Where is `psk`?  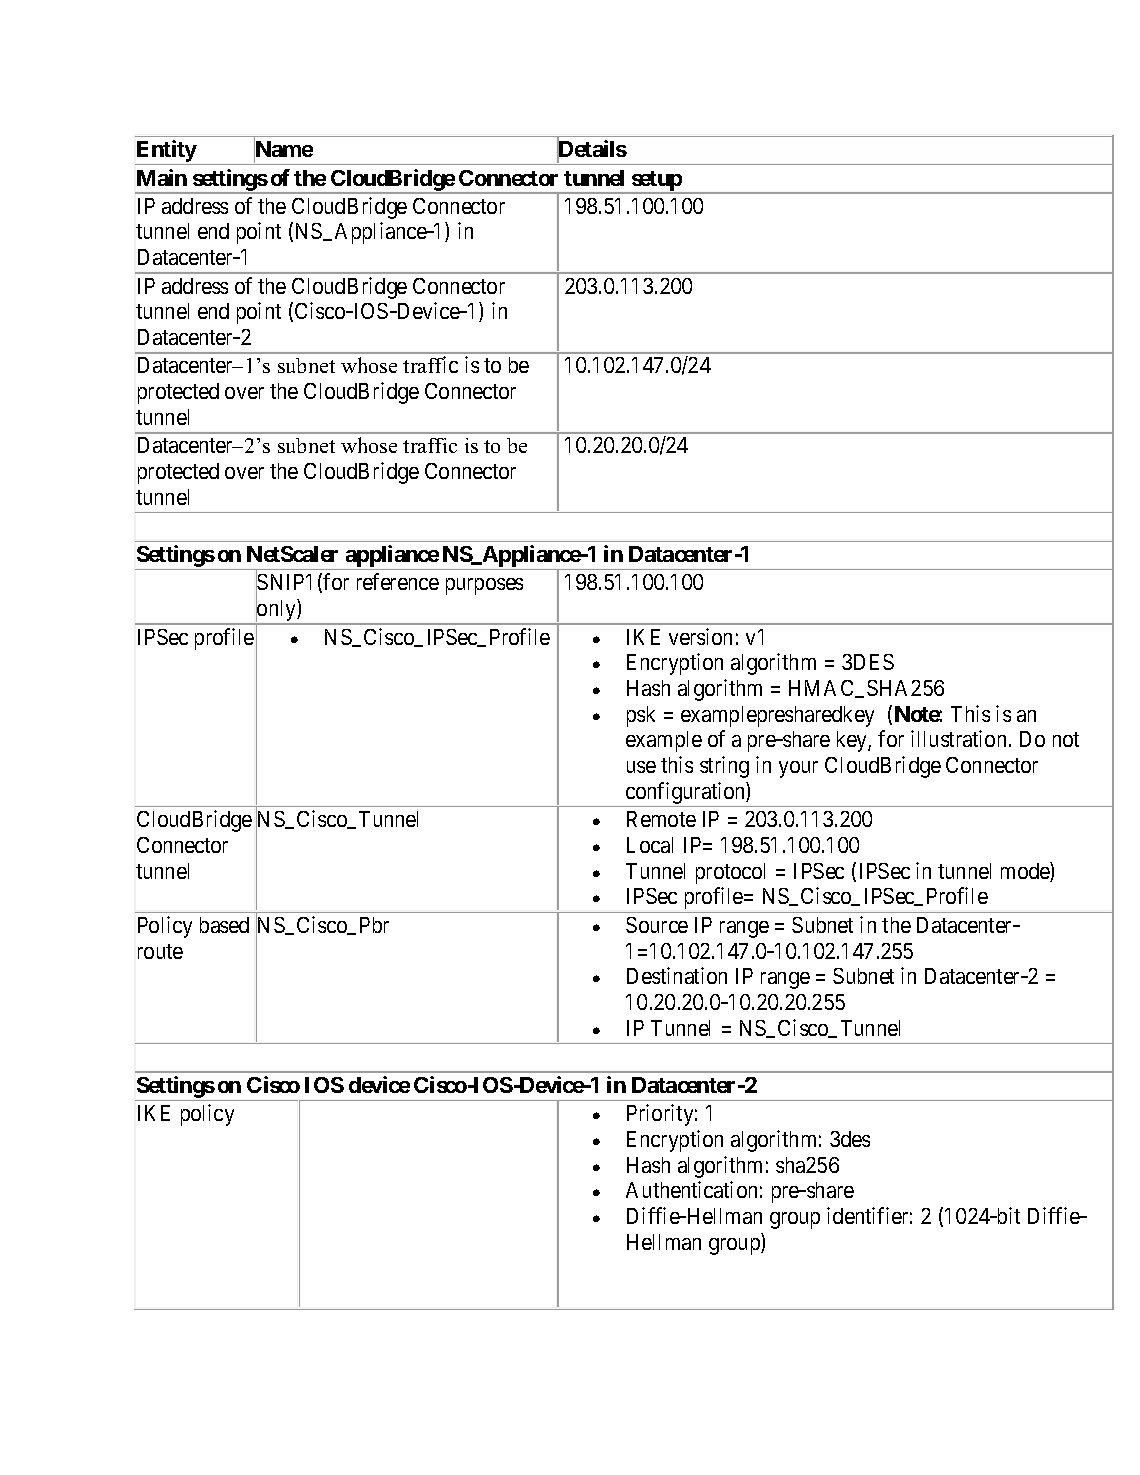 psk is located at coordinates (641, 716).
